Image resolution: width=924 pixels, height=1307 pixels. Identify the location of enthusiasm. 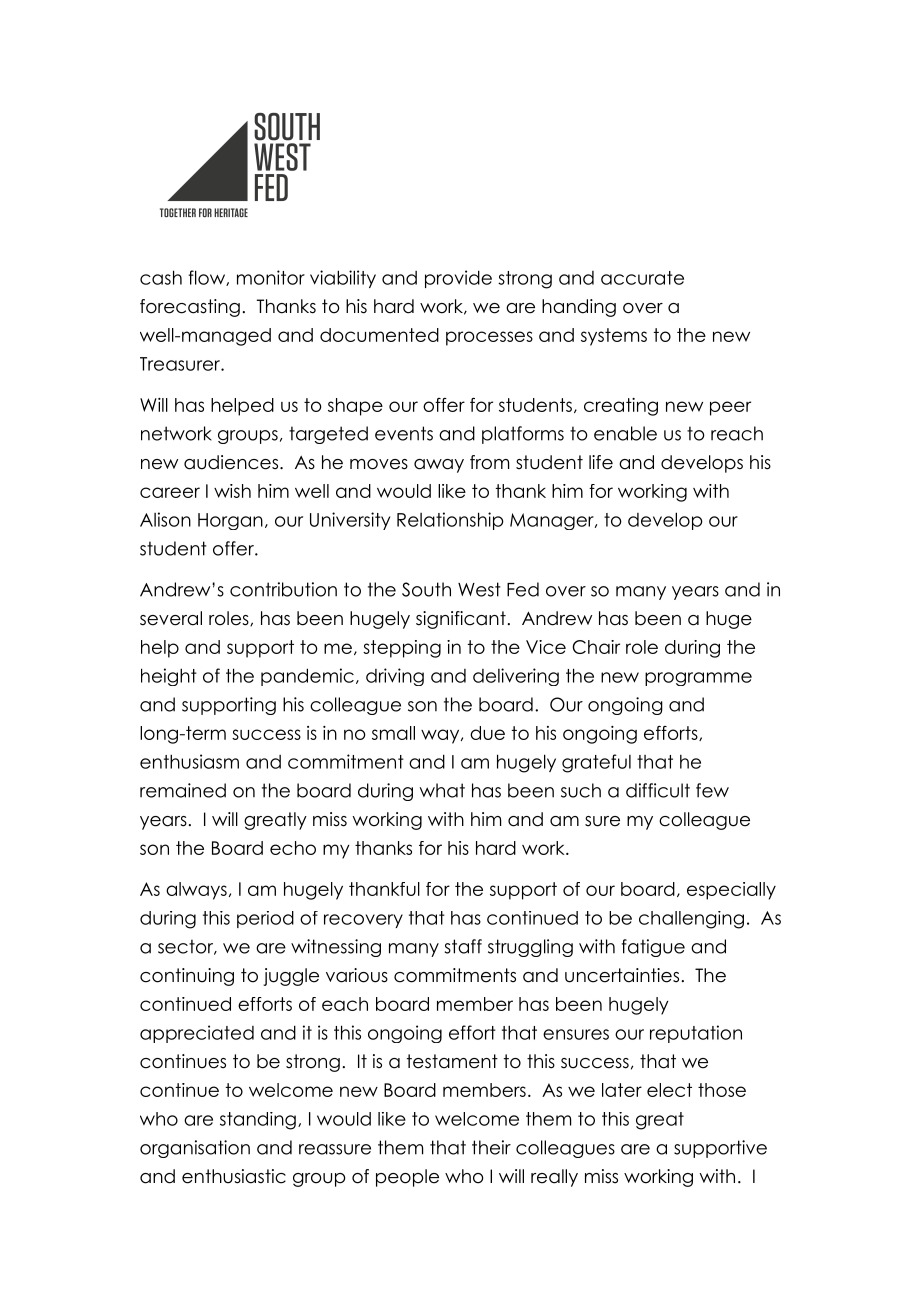
(189, 761).
